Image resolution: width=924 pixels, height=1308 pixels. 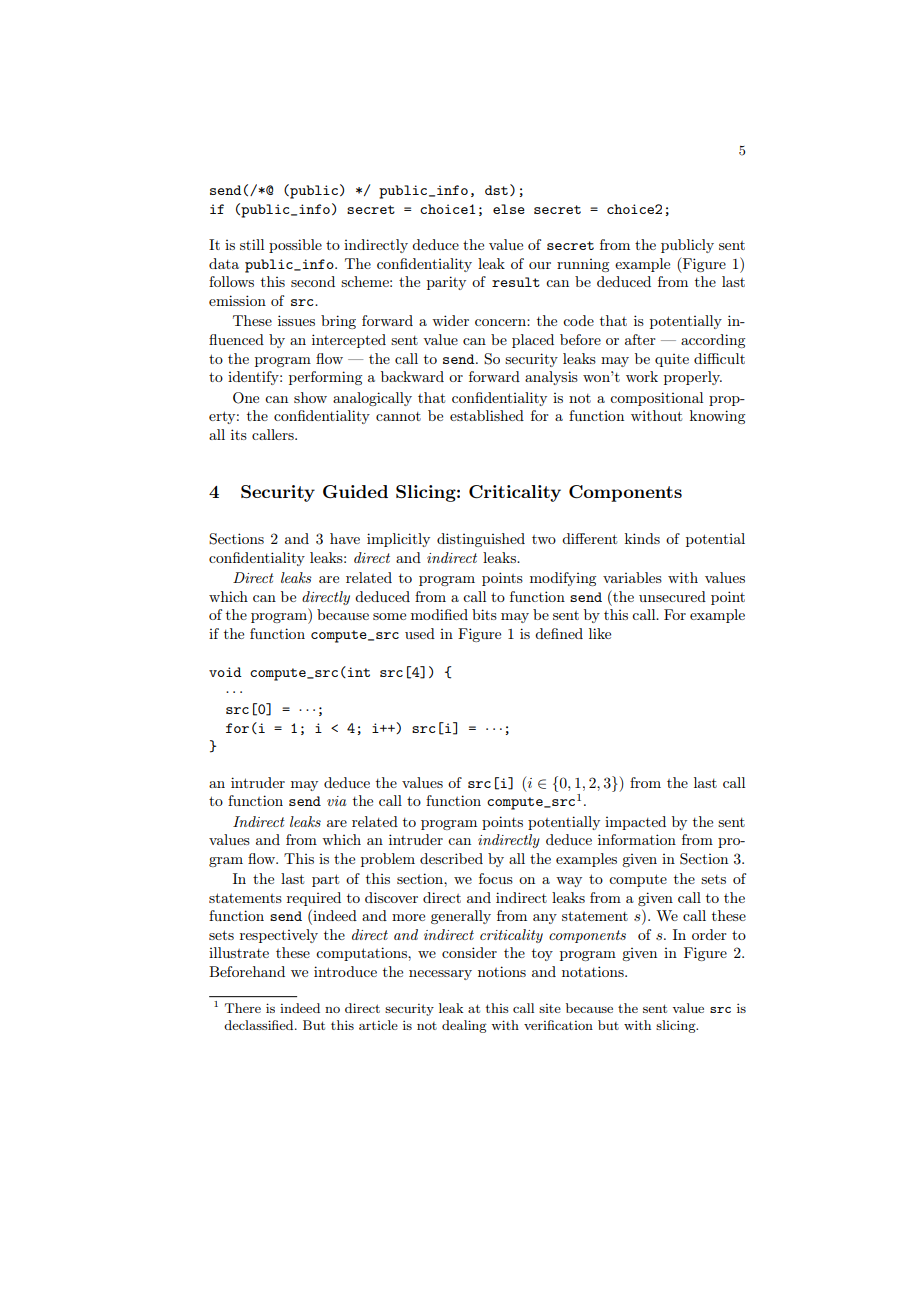 What do you see at coordinates (337, 801) in the screenshot?
I see `via` at bounding box center [337, 801].
